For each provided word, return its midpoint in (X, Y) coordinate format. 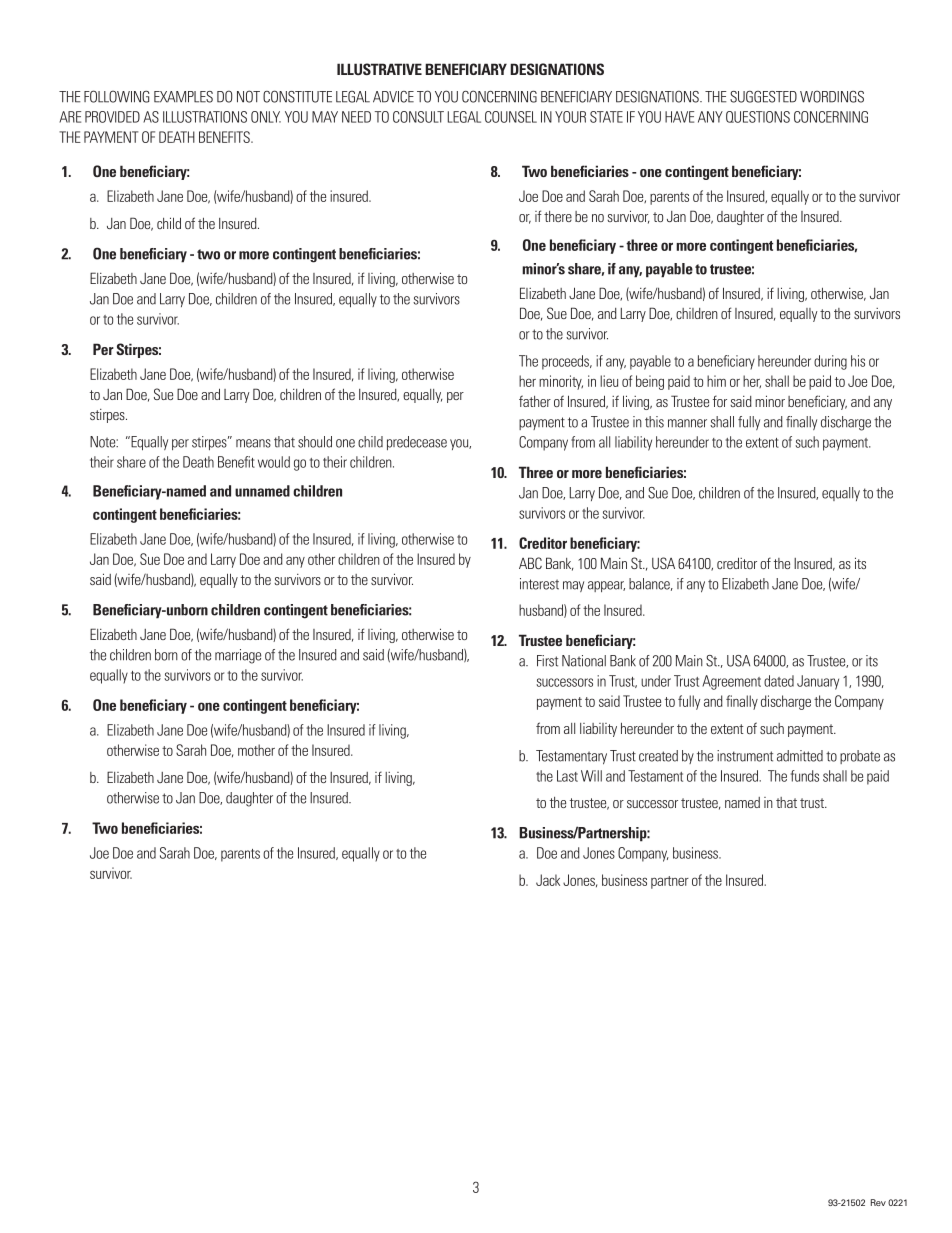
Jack (548, 880)
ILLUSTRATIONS (205, 117)
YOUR (570, 117)
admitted (800, 756)
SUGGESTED (763, 97)
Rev (878, 1202)
